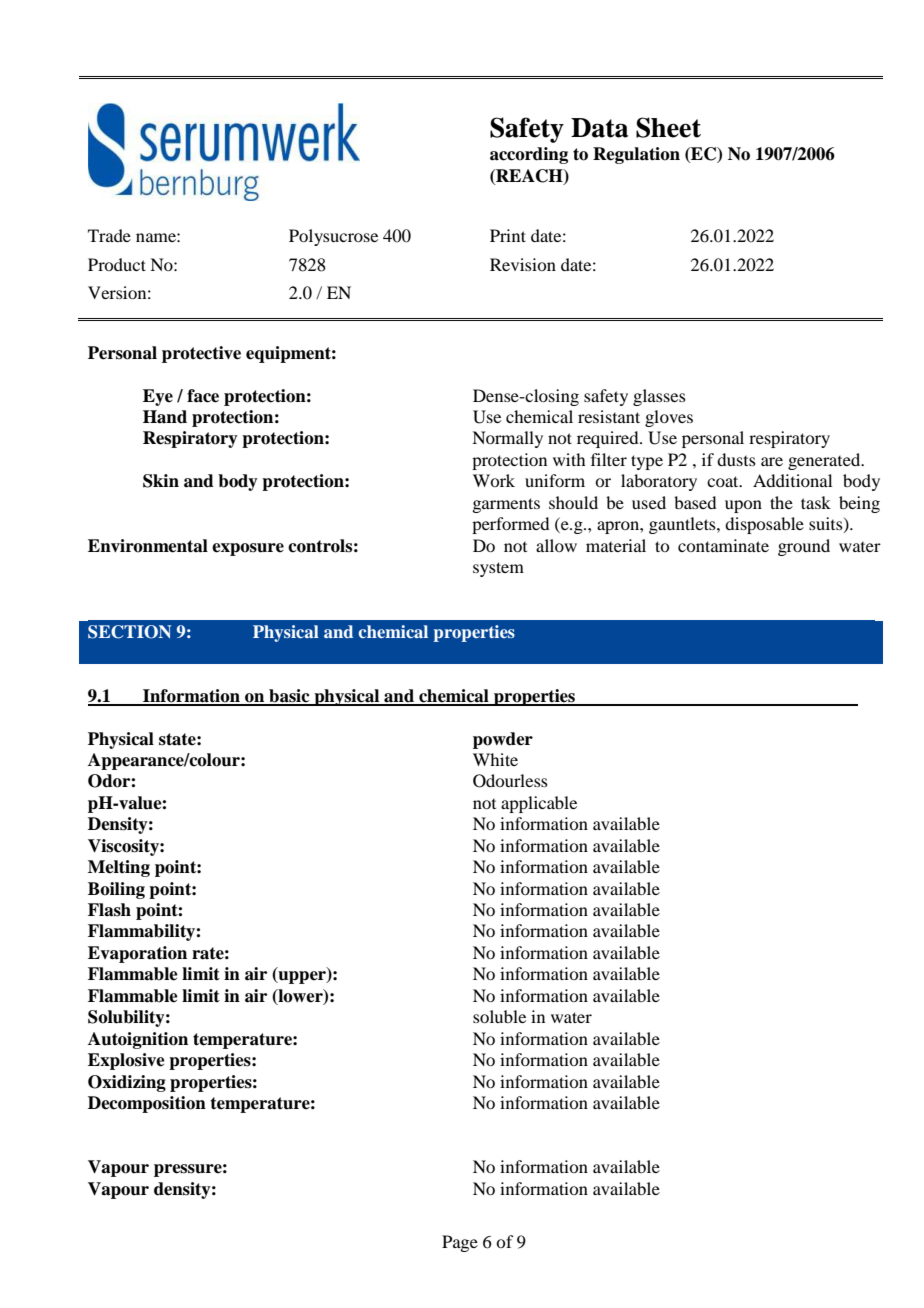 This screenshot has height=1308, width=924. What do you see at coordinates (460, 1243) in the screenshot?
I see `Page` at bounding box center [460, 1243].
